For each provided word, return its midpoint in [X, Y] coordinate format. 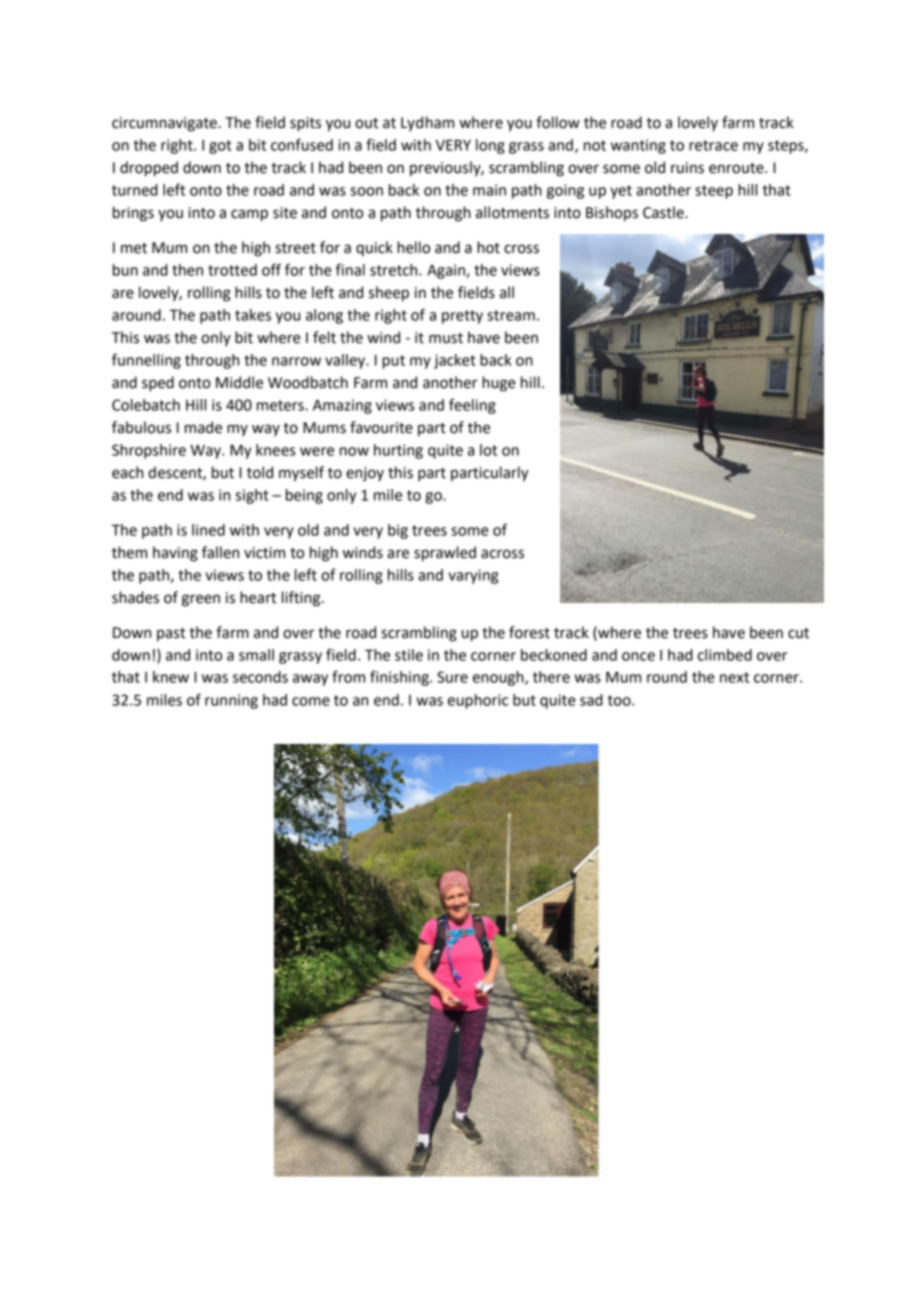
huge [498, 384]
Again [447, 271]
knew [171, 677]
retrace [713, 145]
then [187, 270]
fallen [220, 552]
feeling [472, 406]
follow [558, 122]
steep [714, 192]
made [203, 427]
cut [798, 633]
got [220, 147]
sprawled [445, 554]
